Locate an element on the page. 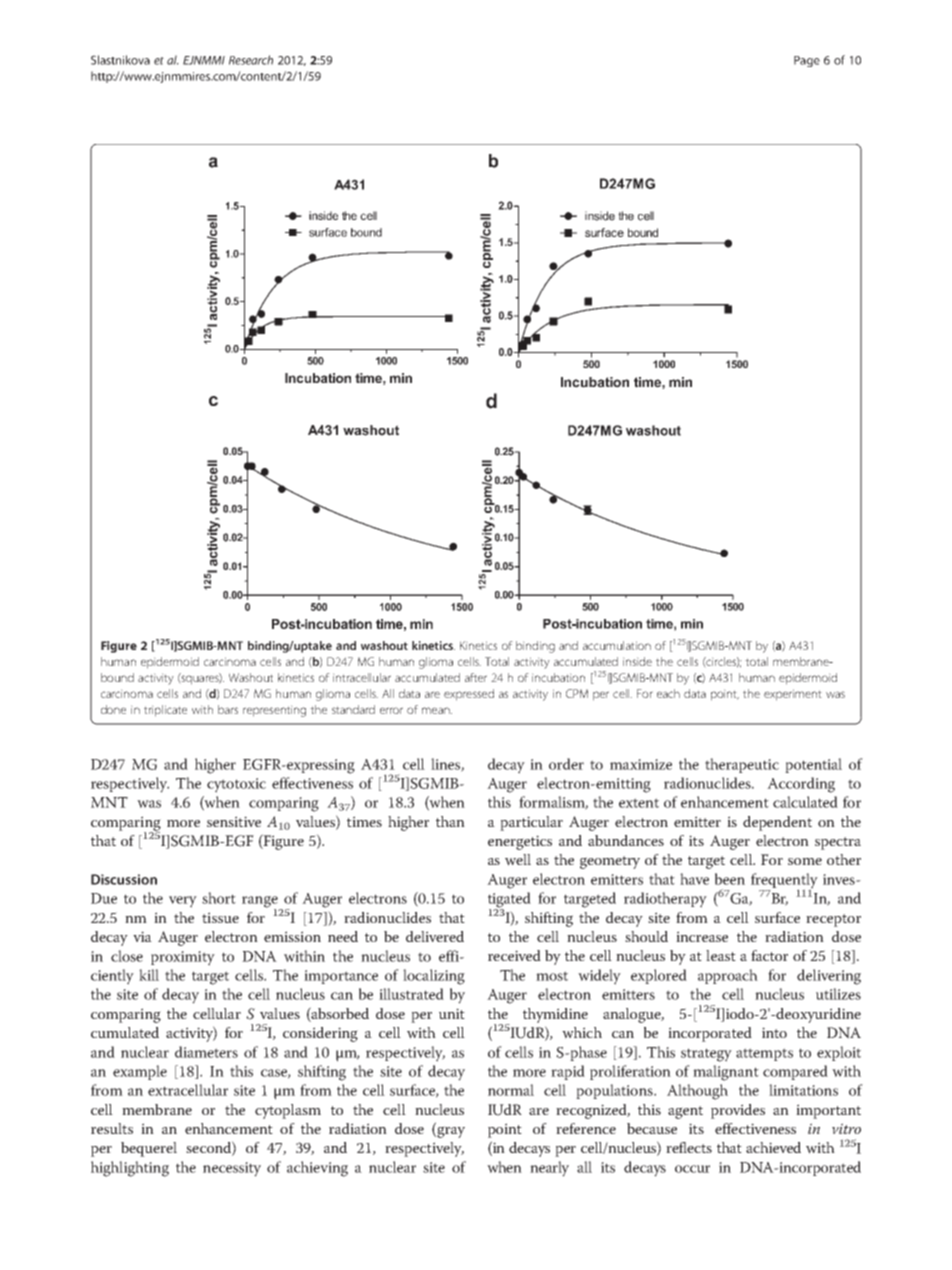 The height and width of the page is (1270, 952). bars is located at coordinates (228, 709).
